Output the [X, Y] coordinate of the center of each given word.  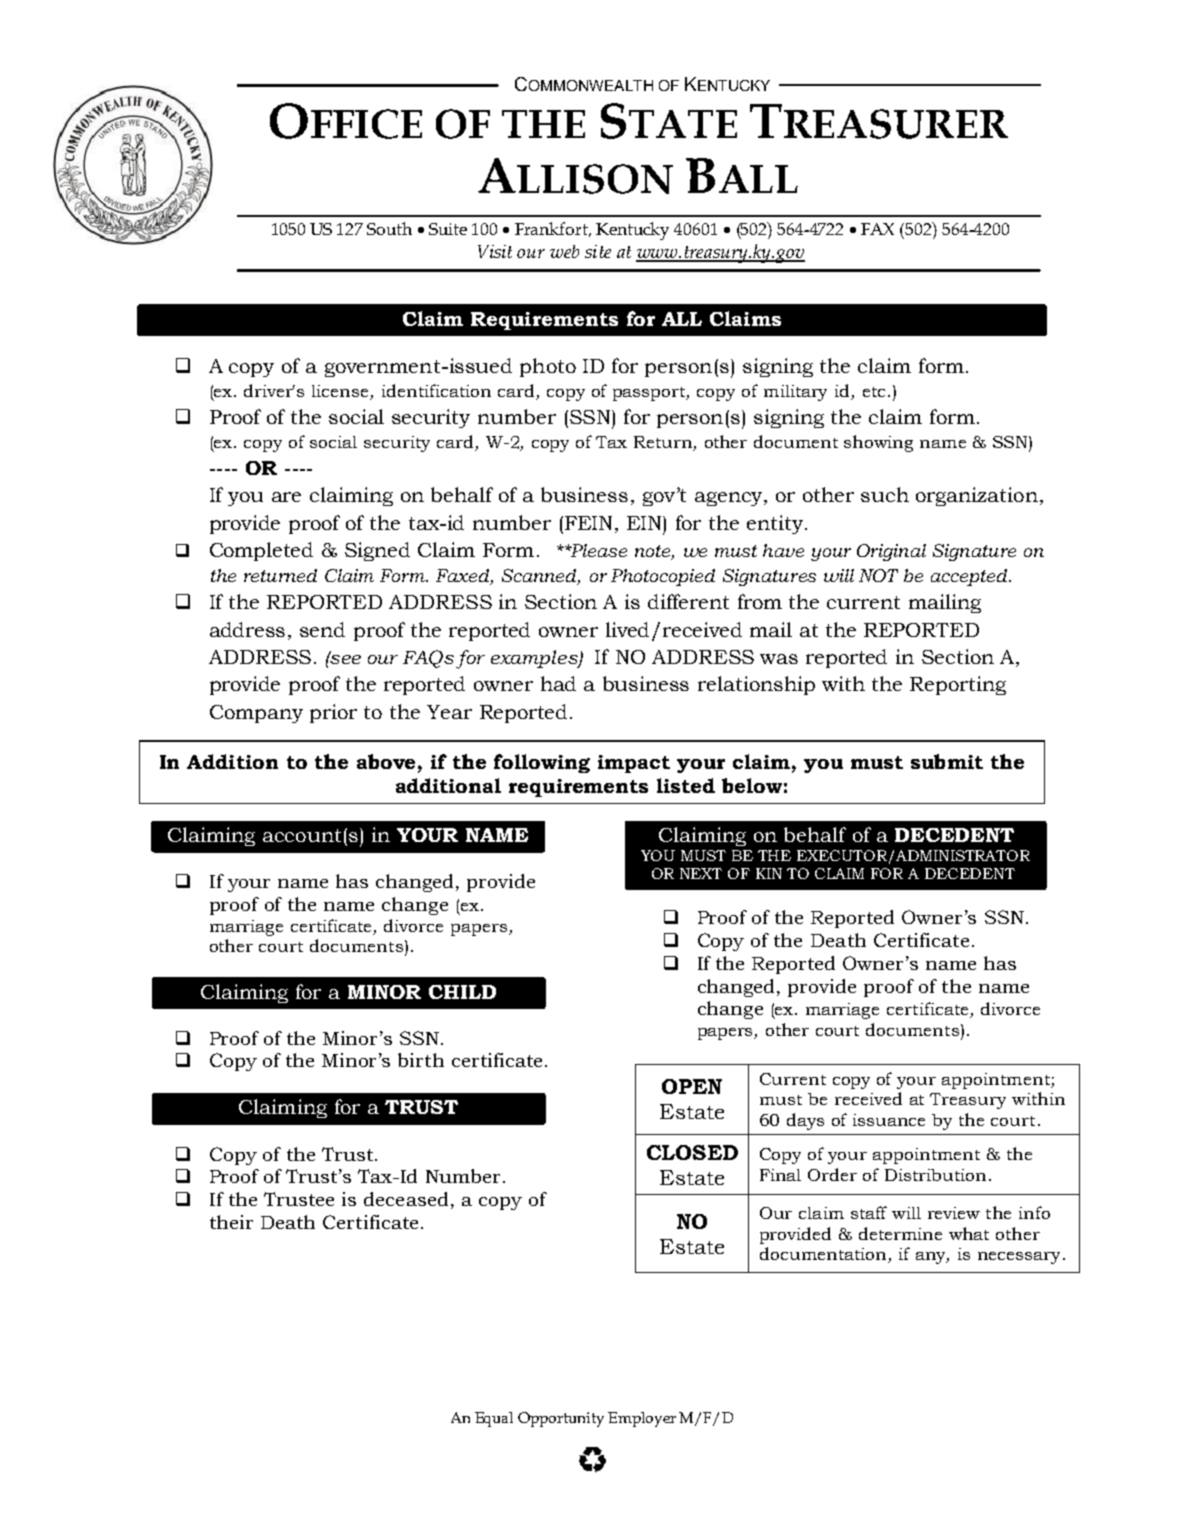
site [598, 251]
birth [421, 1060]
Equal [494, 1419]
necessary [1019, 1258]
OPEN [692, 1086]
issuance [889, 1120]
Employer [642, 1419]
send [322, 629]
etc [874, 392]
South [389, 228]
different [688, 601]
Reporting [958, 685]
